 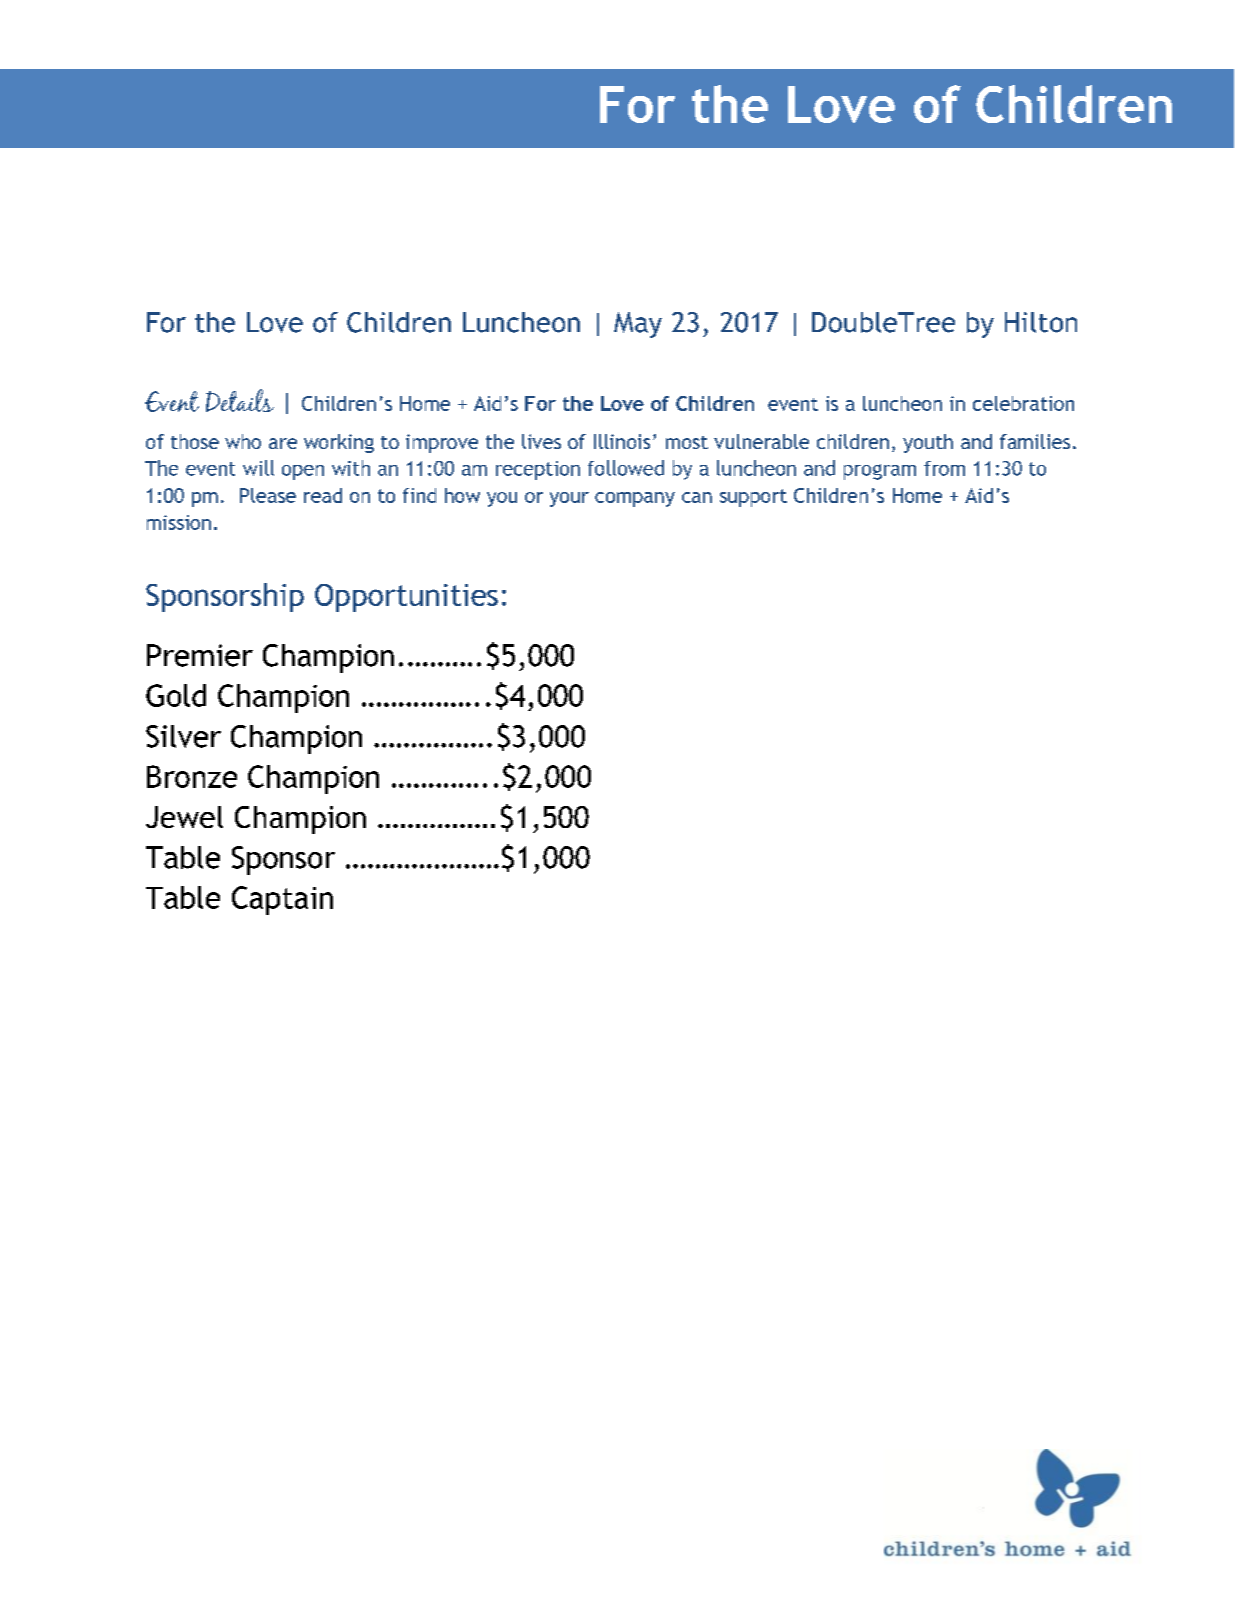 What do you see at coordinates (1041, 322) in the page?
I see `Hilton` at bounding box center [1041, 322].
